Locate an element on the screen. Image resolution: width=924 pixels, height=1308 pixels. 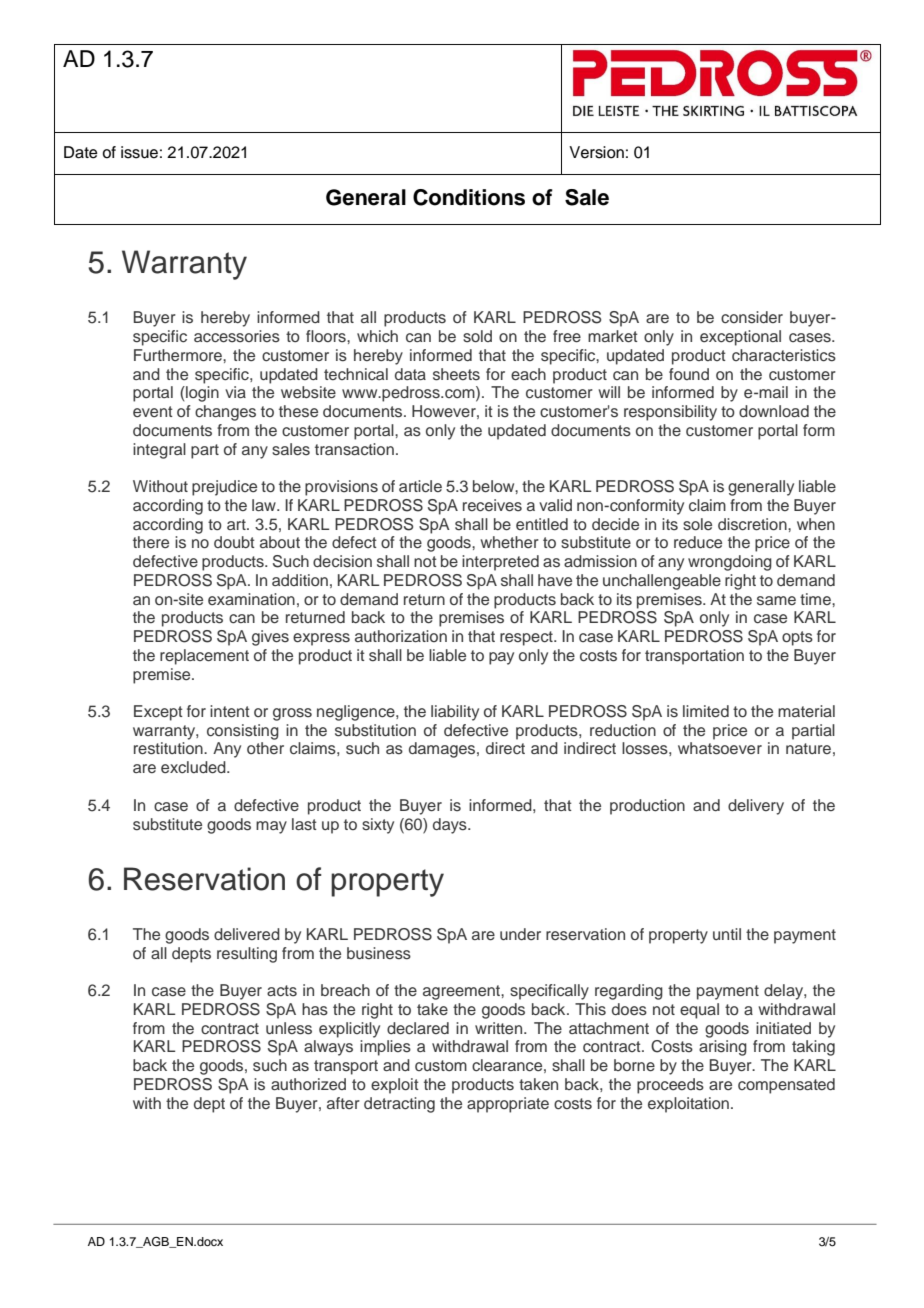
respect is located at coordinates (527, 638).
